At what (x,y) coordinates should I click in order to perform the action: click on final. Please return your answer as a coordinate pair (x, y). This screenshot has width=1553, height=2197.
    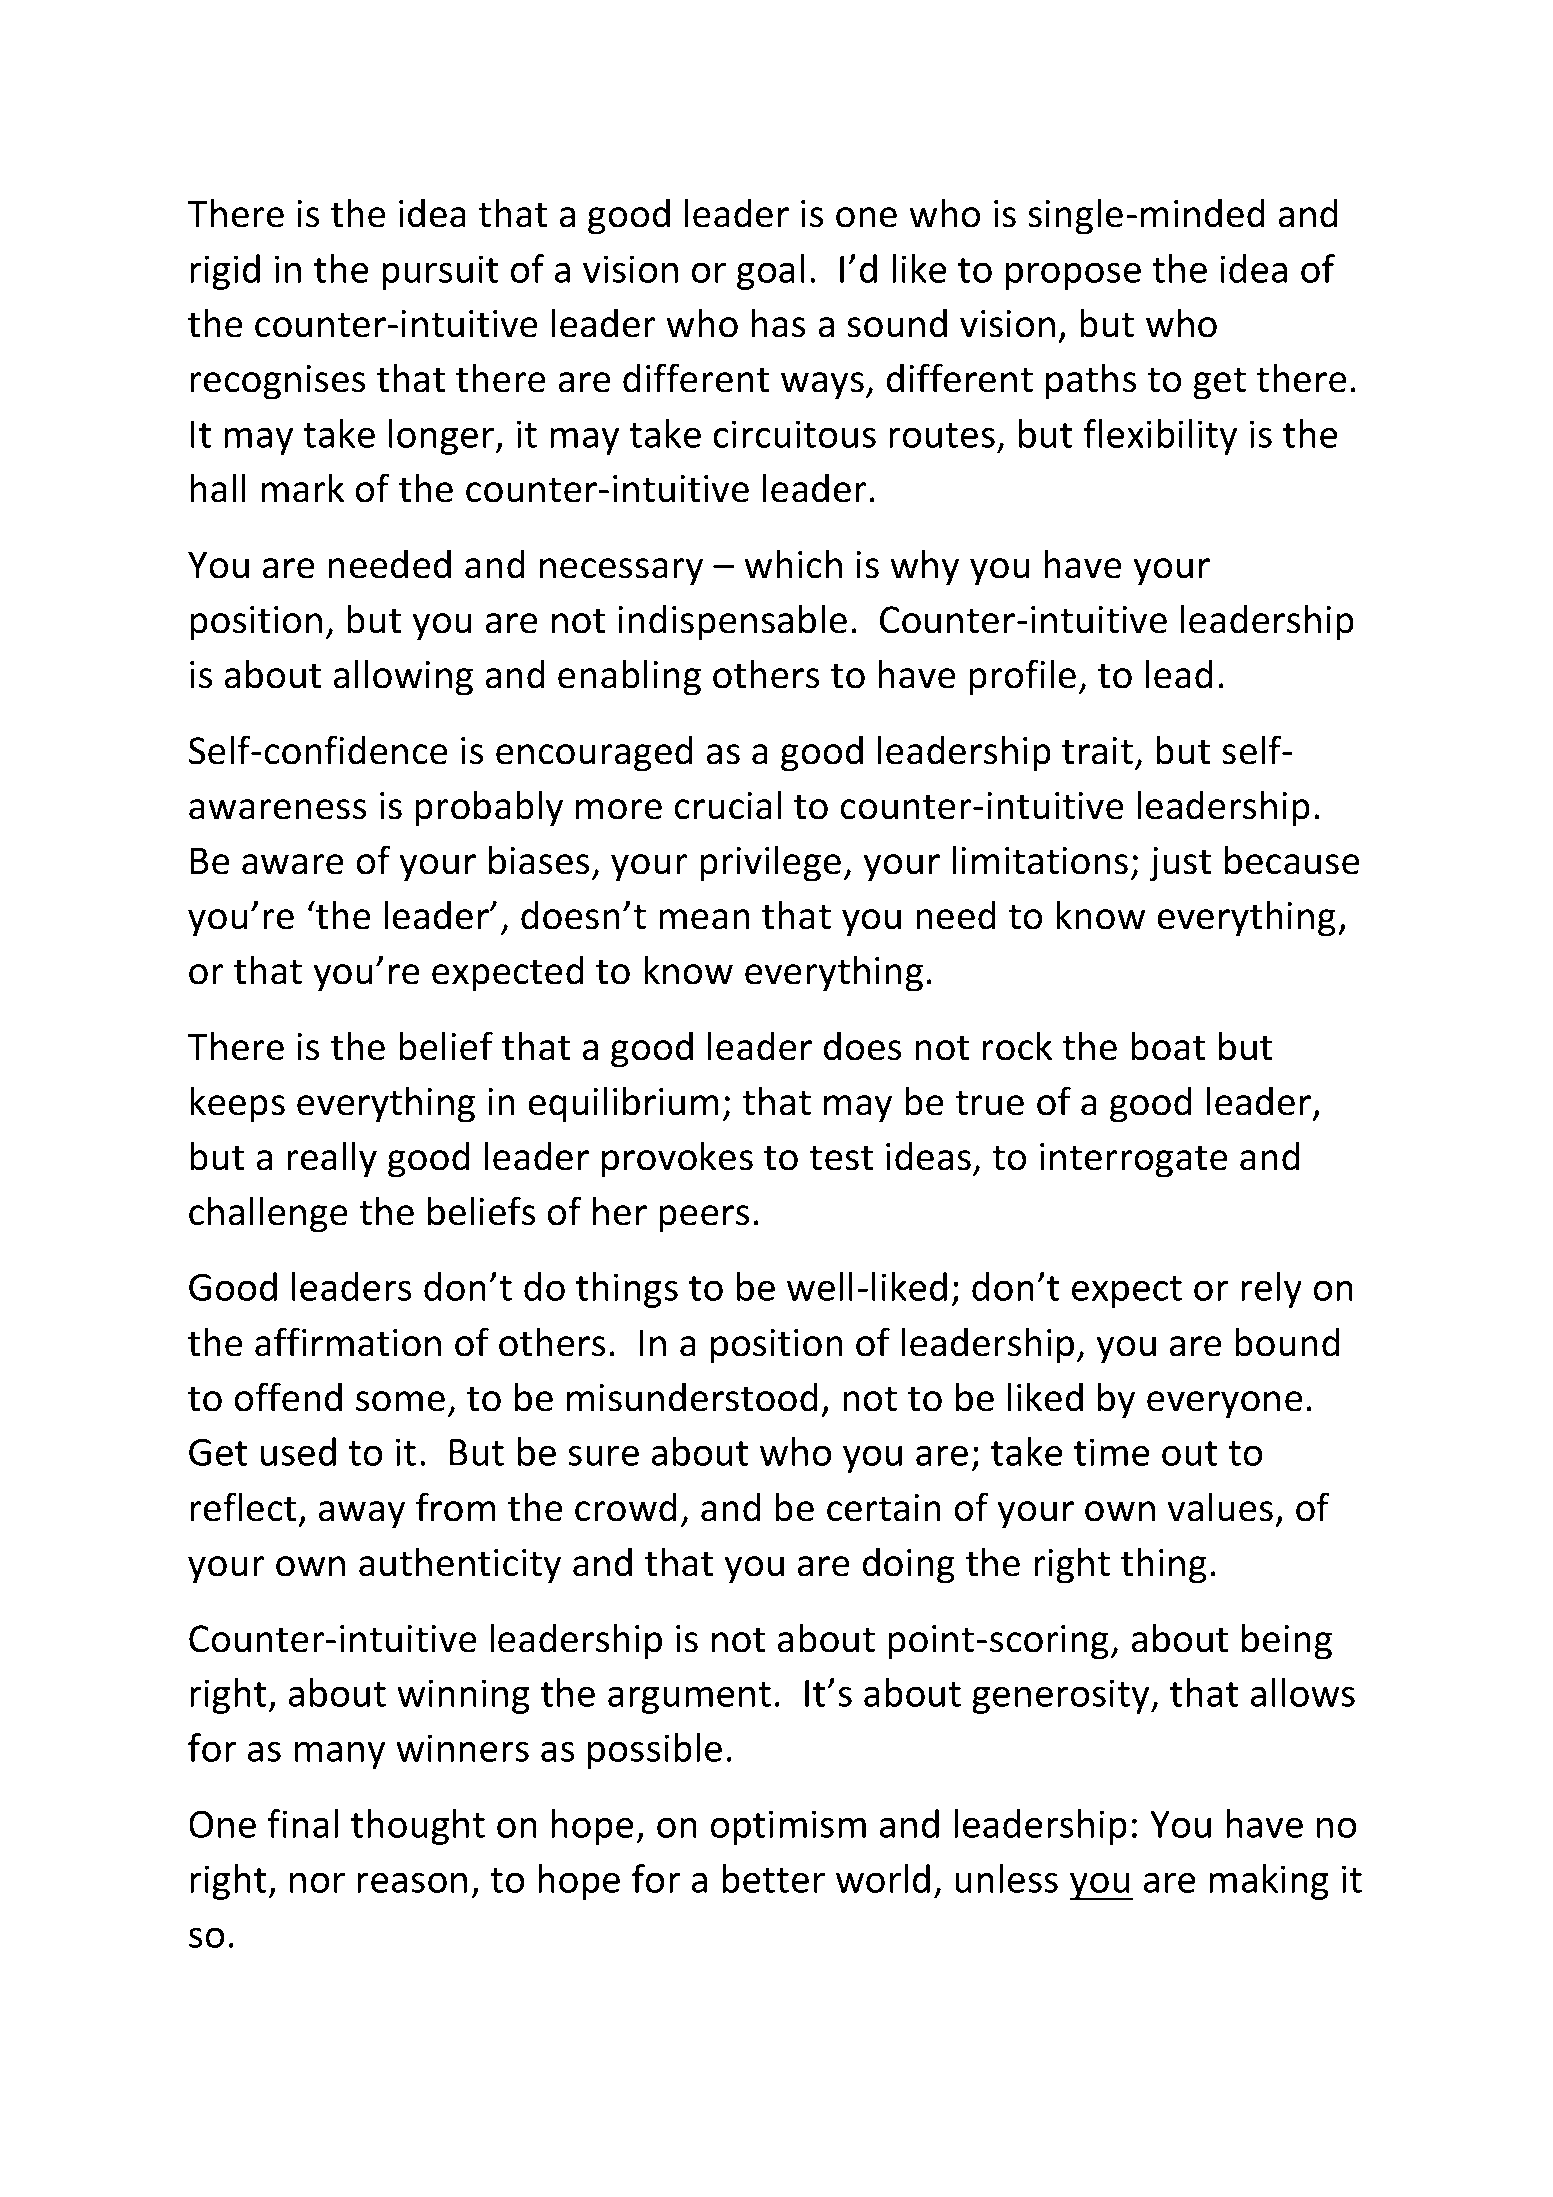
    Looking at the image, I should click on (302, 1823).
